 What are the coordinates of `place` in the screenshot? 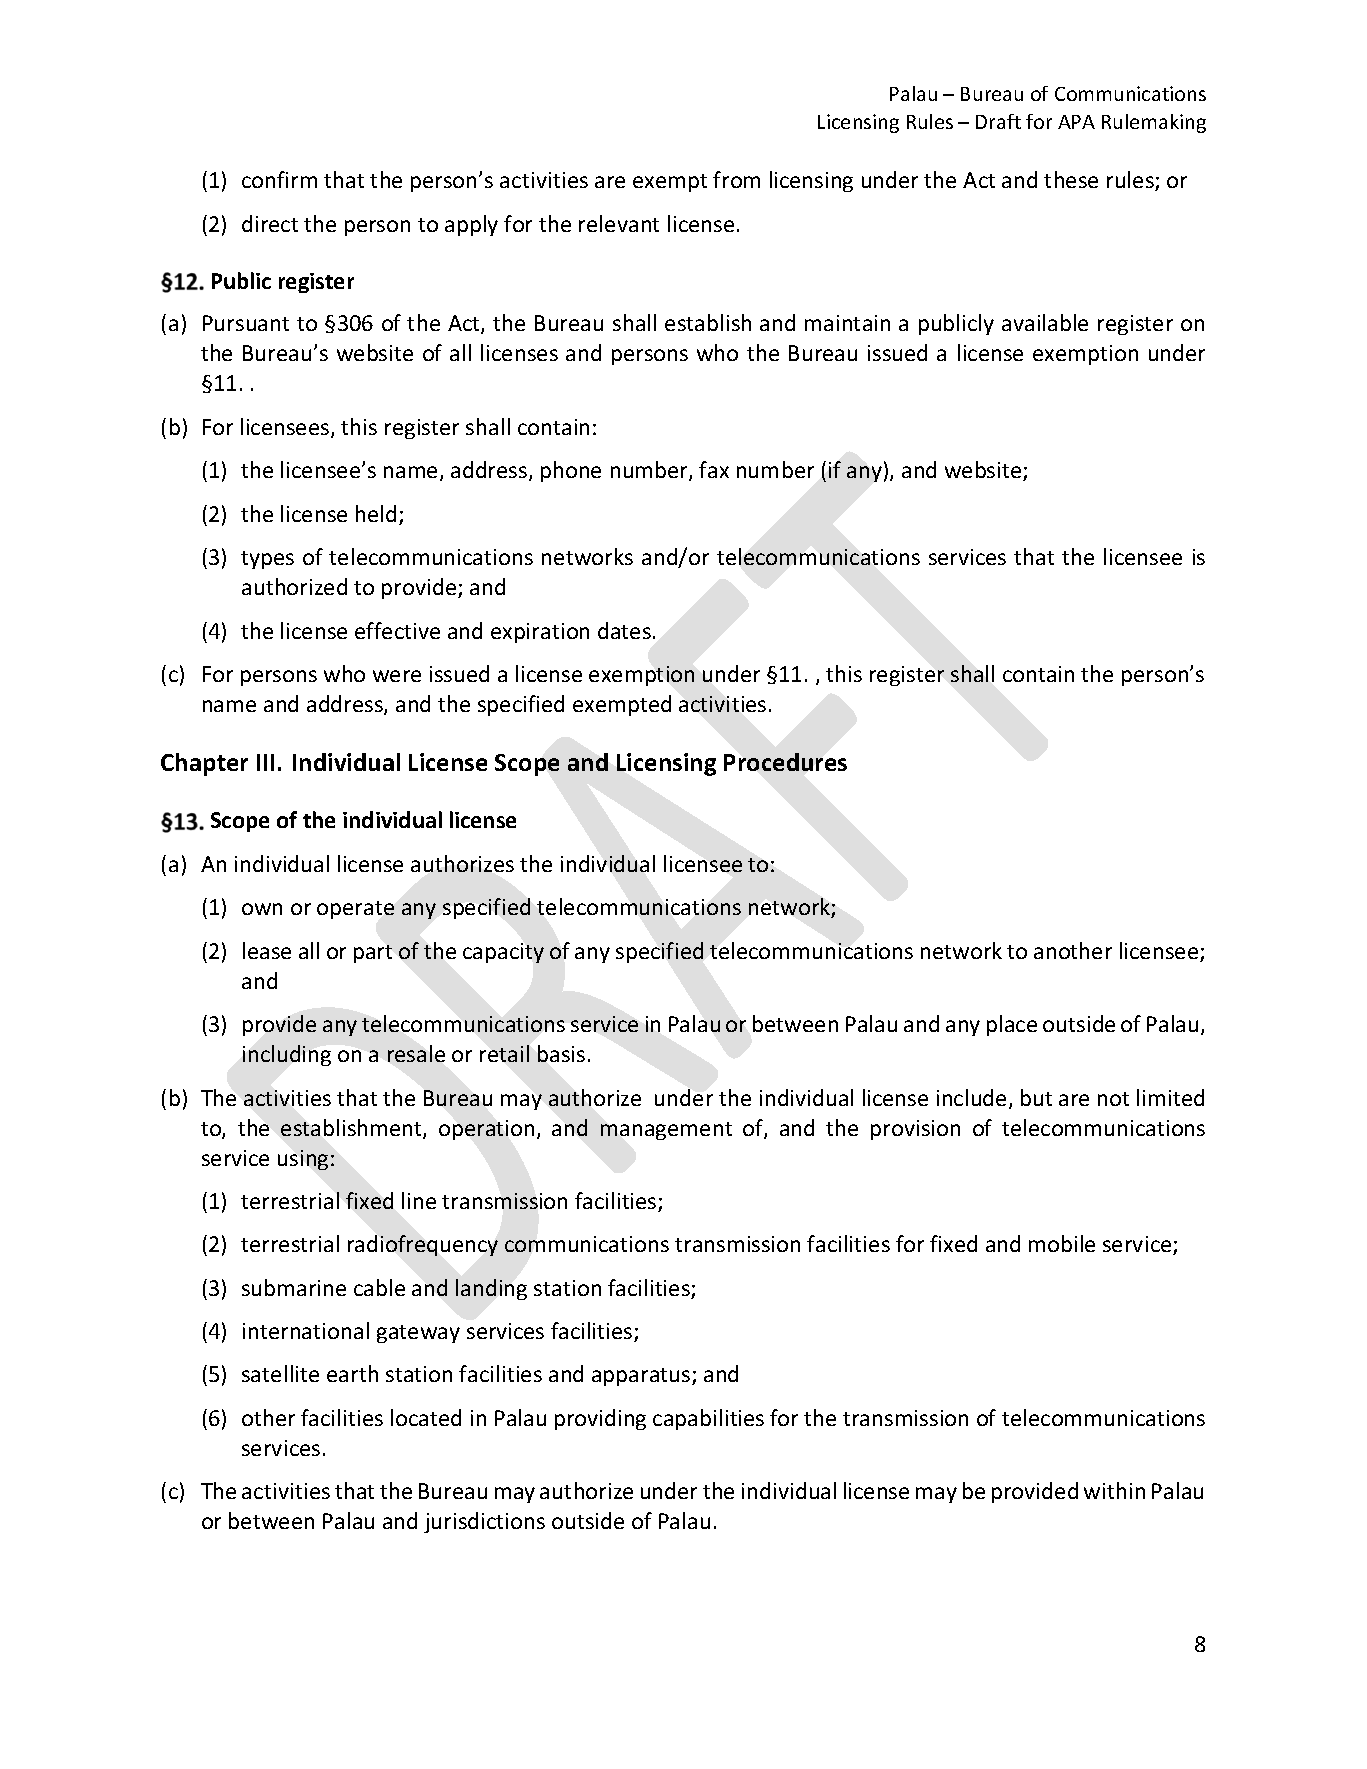 It's located at (1012, 1025).
